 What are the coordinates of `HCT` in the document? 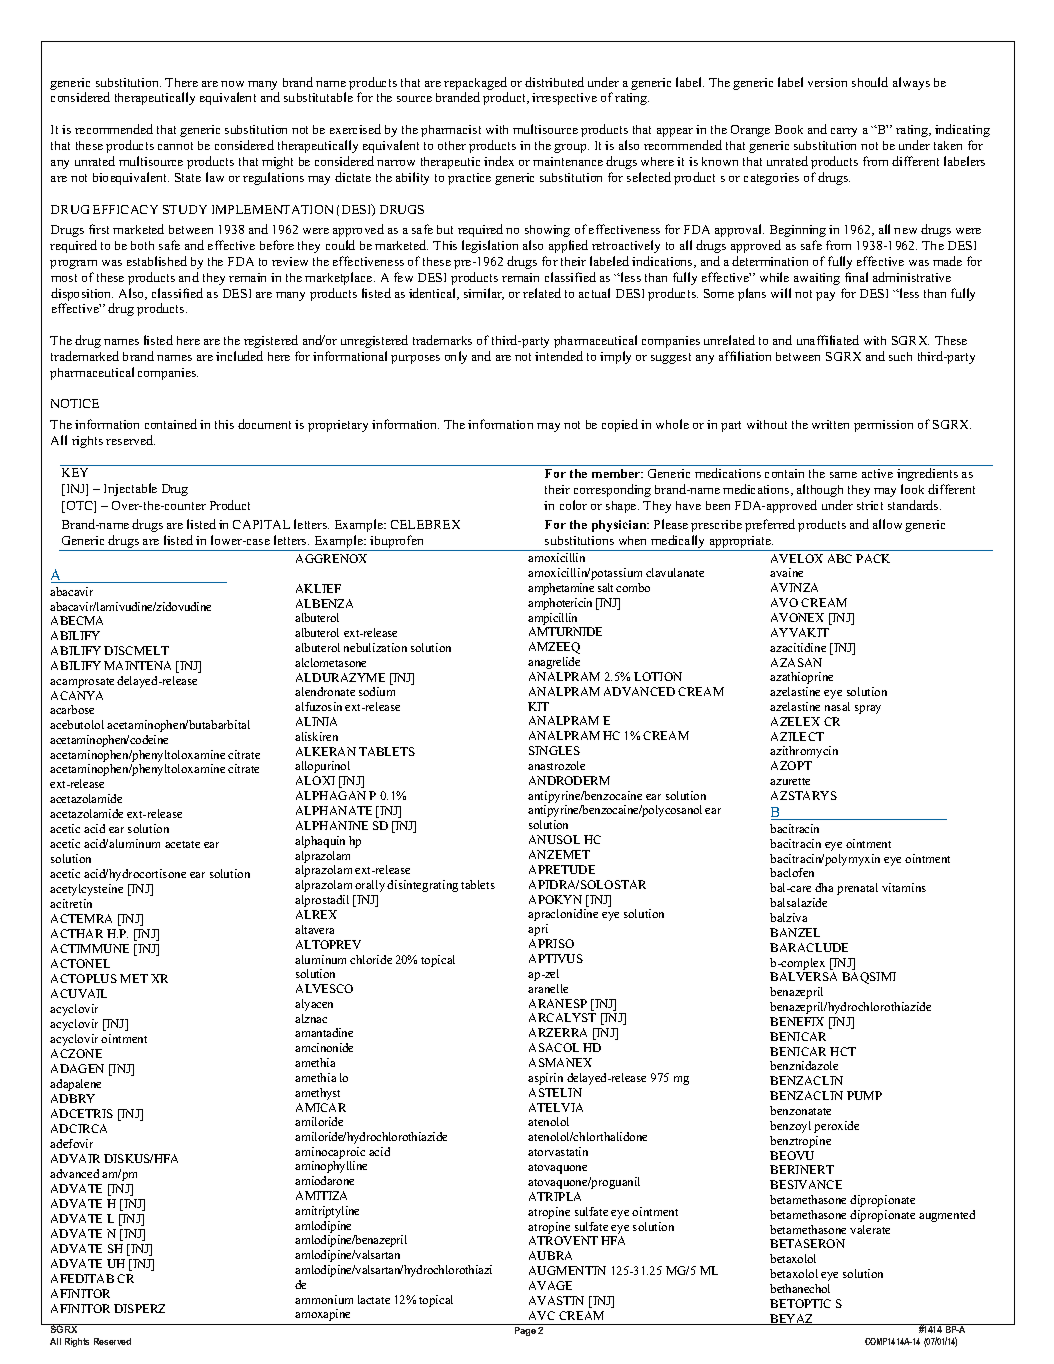 It's located at (843, 1051).
